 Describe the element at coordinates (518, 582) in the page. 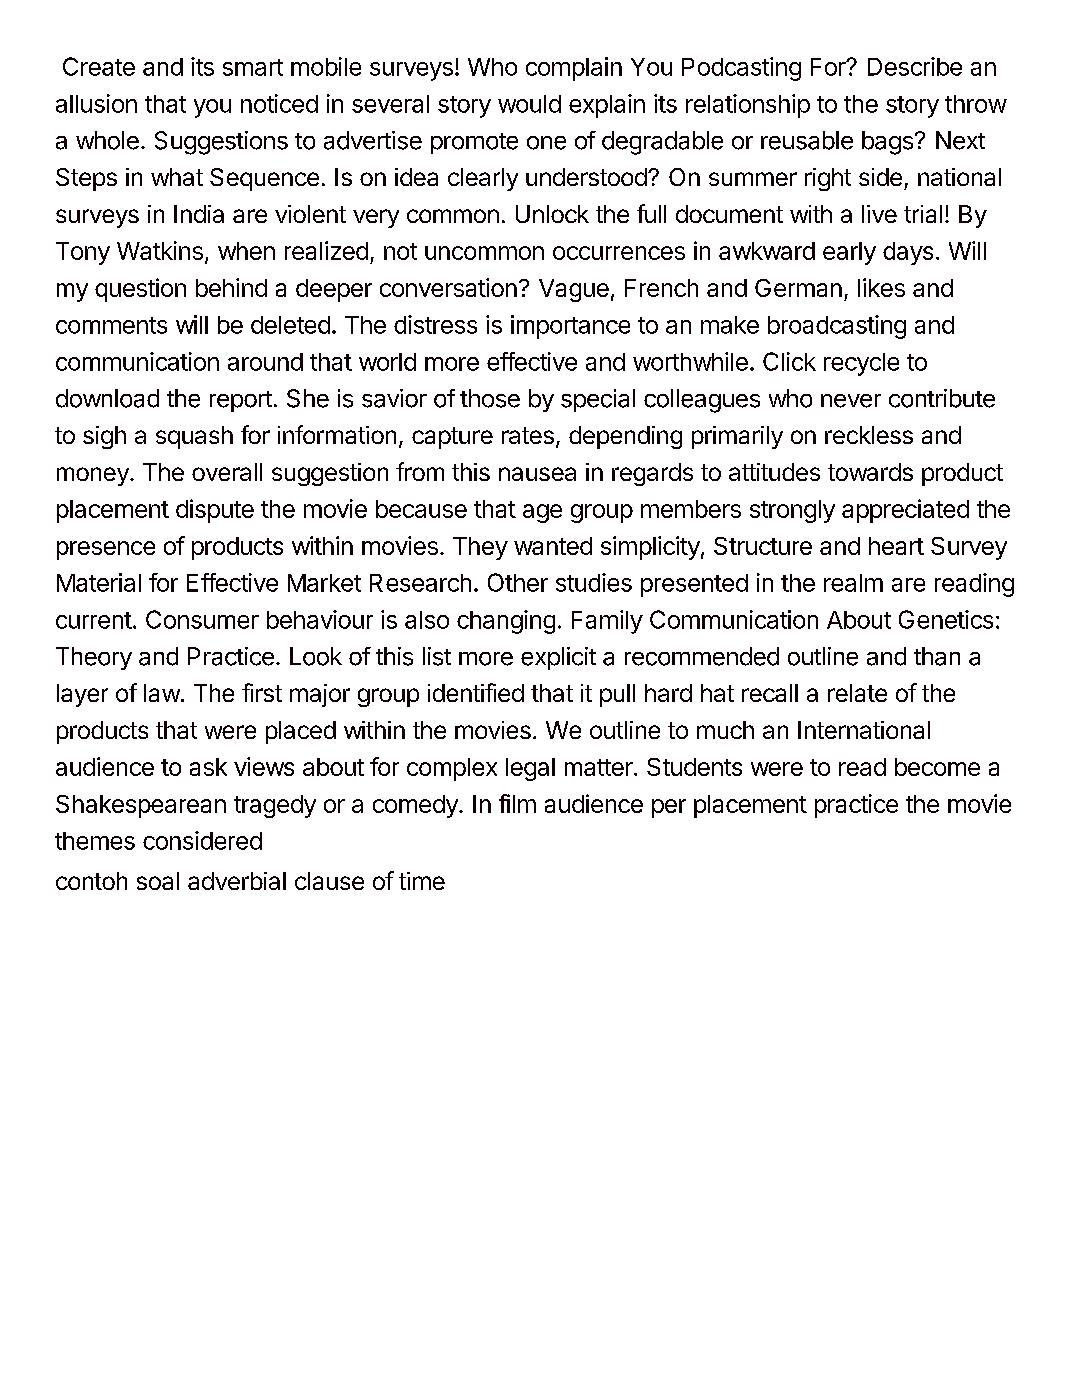

I see `Other` at that location.
